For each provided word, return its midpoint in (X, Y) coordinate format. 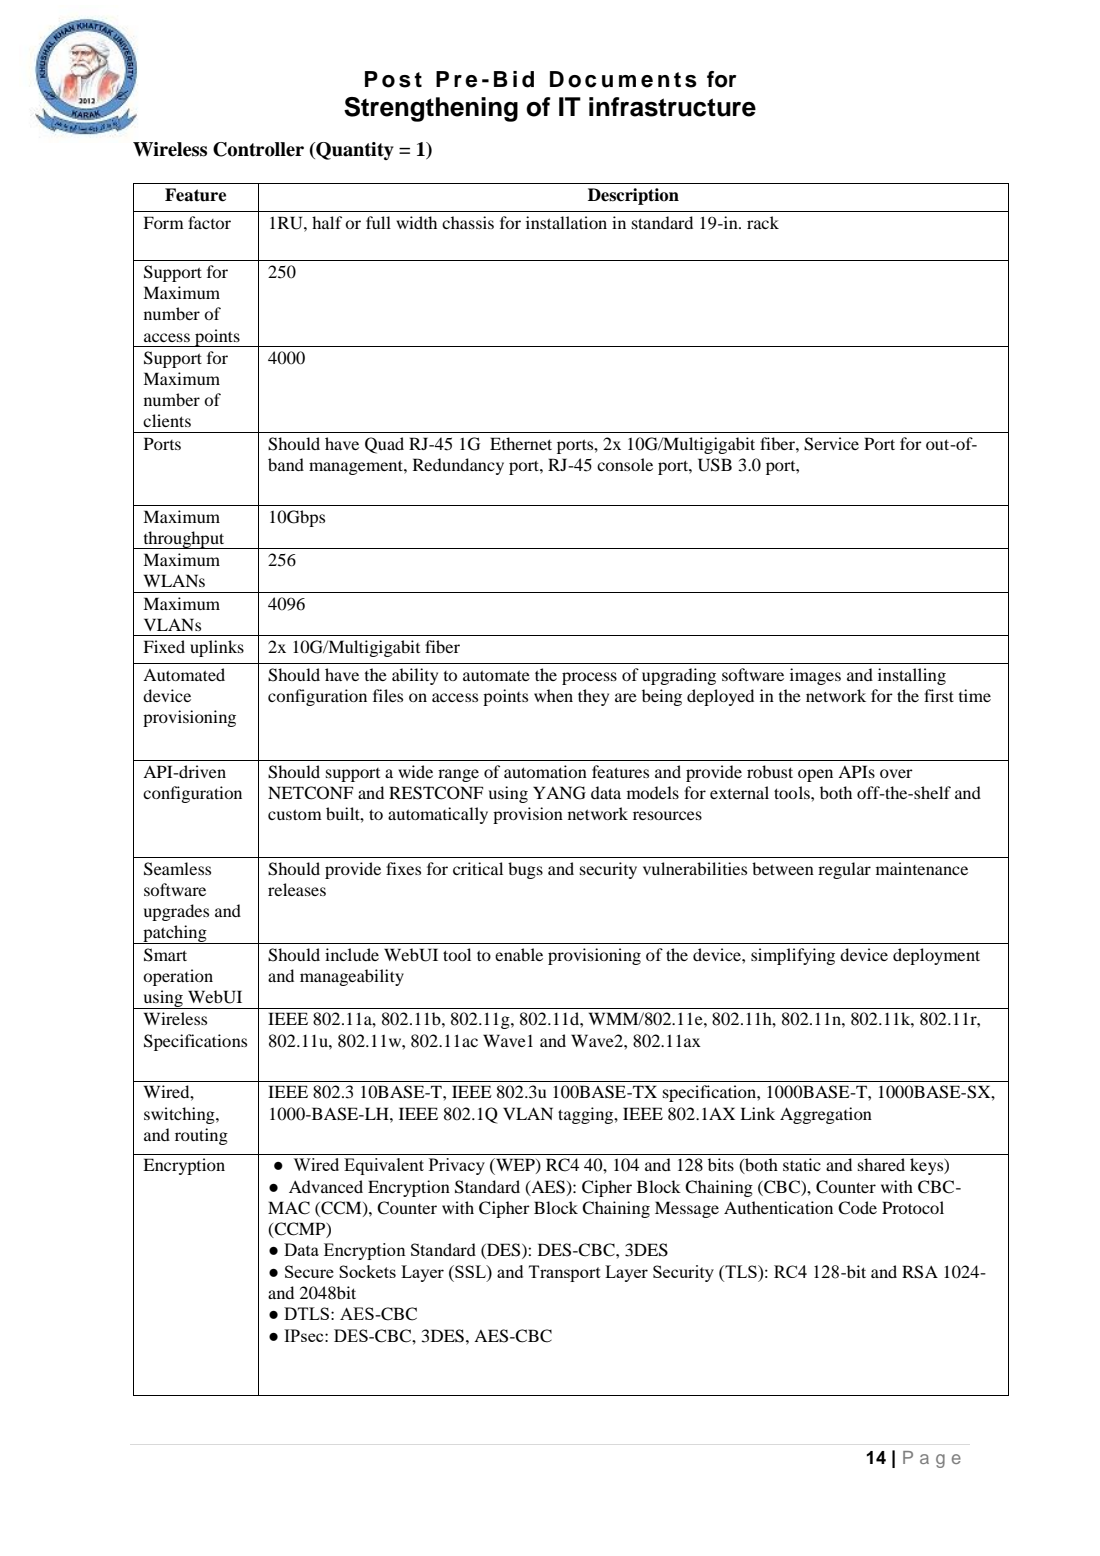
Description (633, 196)
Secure (309, 1271)
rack (763, 222)
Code (857, 1208)
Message (687, 1209)
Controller (258, 149)
